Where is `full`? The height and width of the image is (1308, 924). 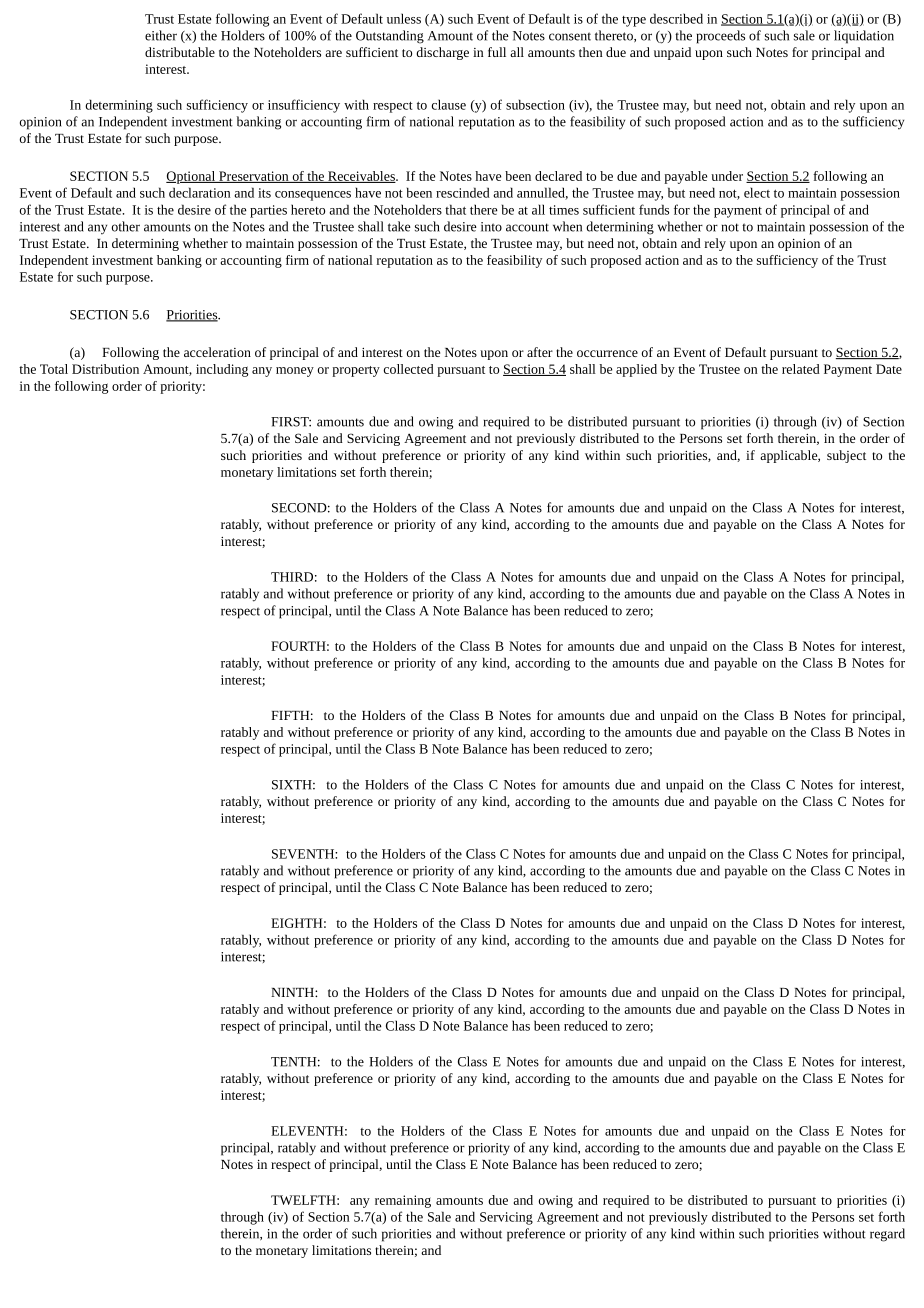
full is located at coordinates (497, 52).
